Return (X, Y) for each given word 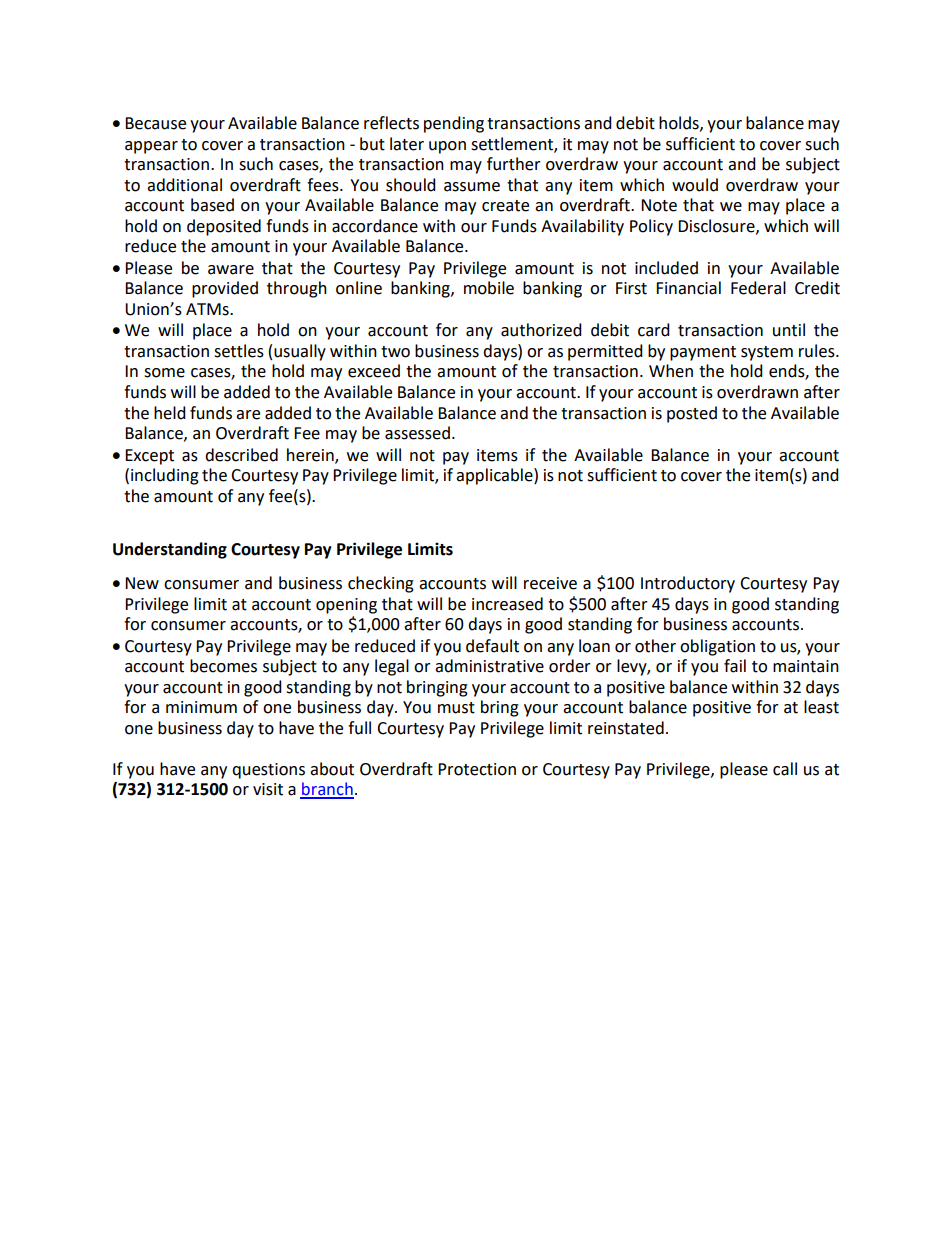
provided (225, 289)
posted (692, 414)
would (695, 185)
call (785, 769)
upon (447, 147)
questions (268, 771)
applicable (495, 476)
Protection (477, 769)
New (142, 583)
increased (507, 604)
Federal (758, 288)
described (241, 455)
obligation (717, 647)
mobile (489, 288)
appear (151, 147)
